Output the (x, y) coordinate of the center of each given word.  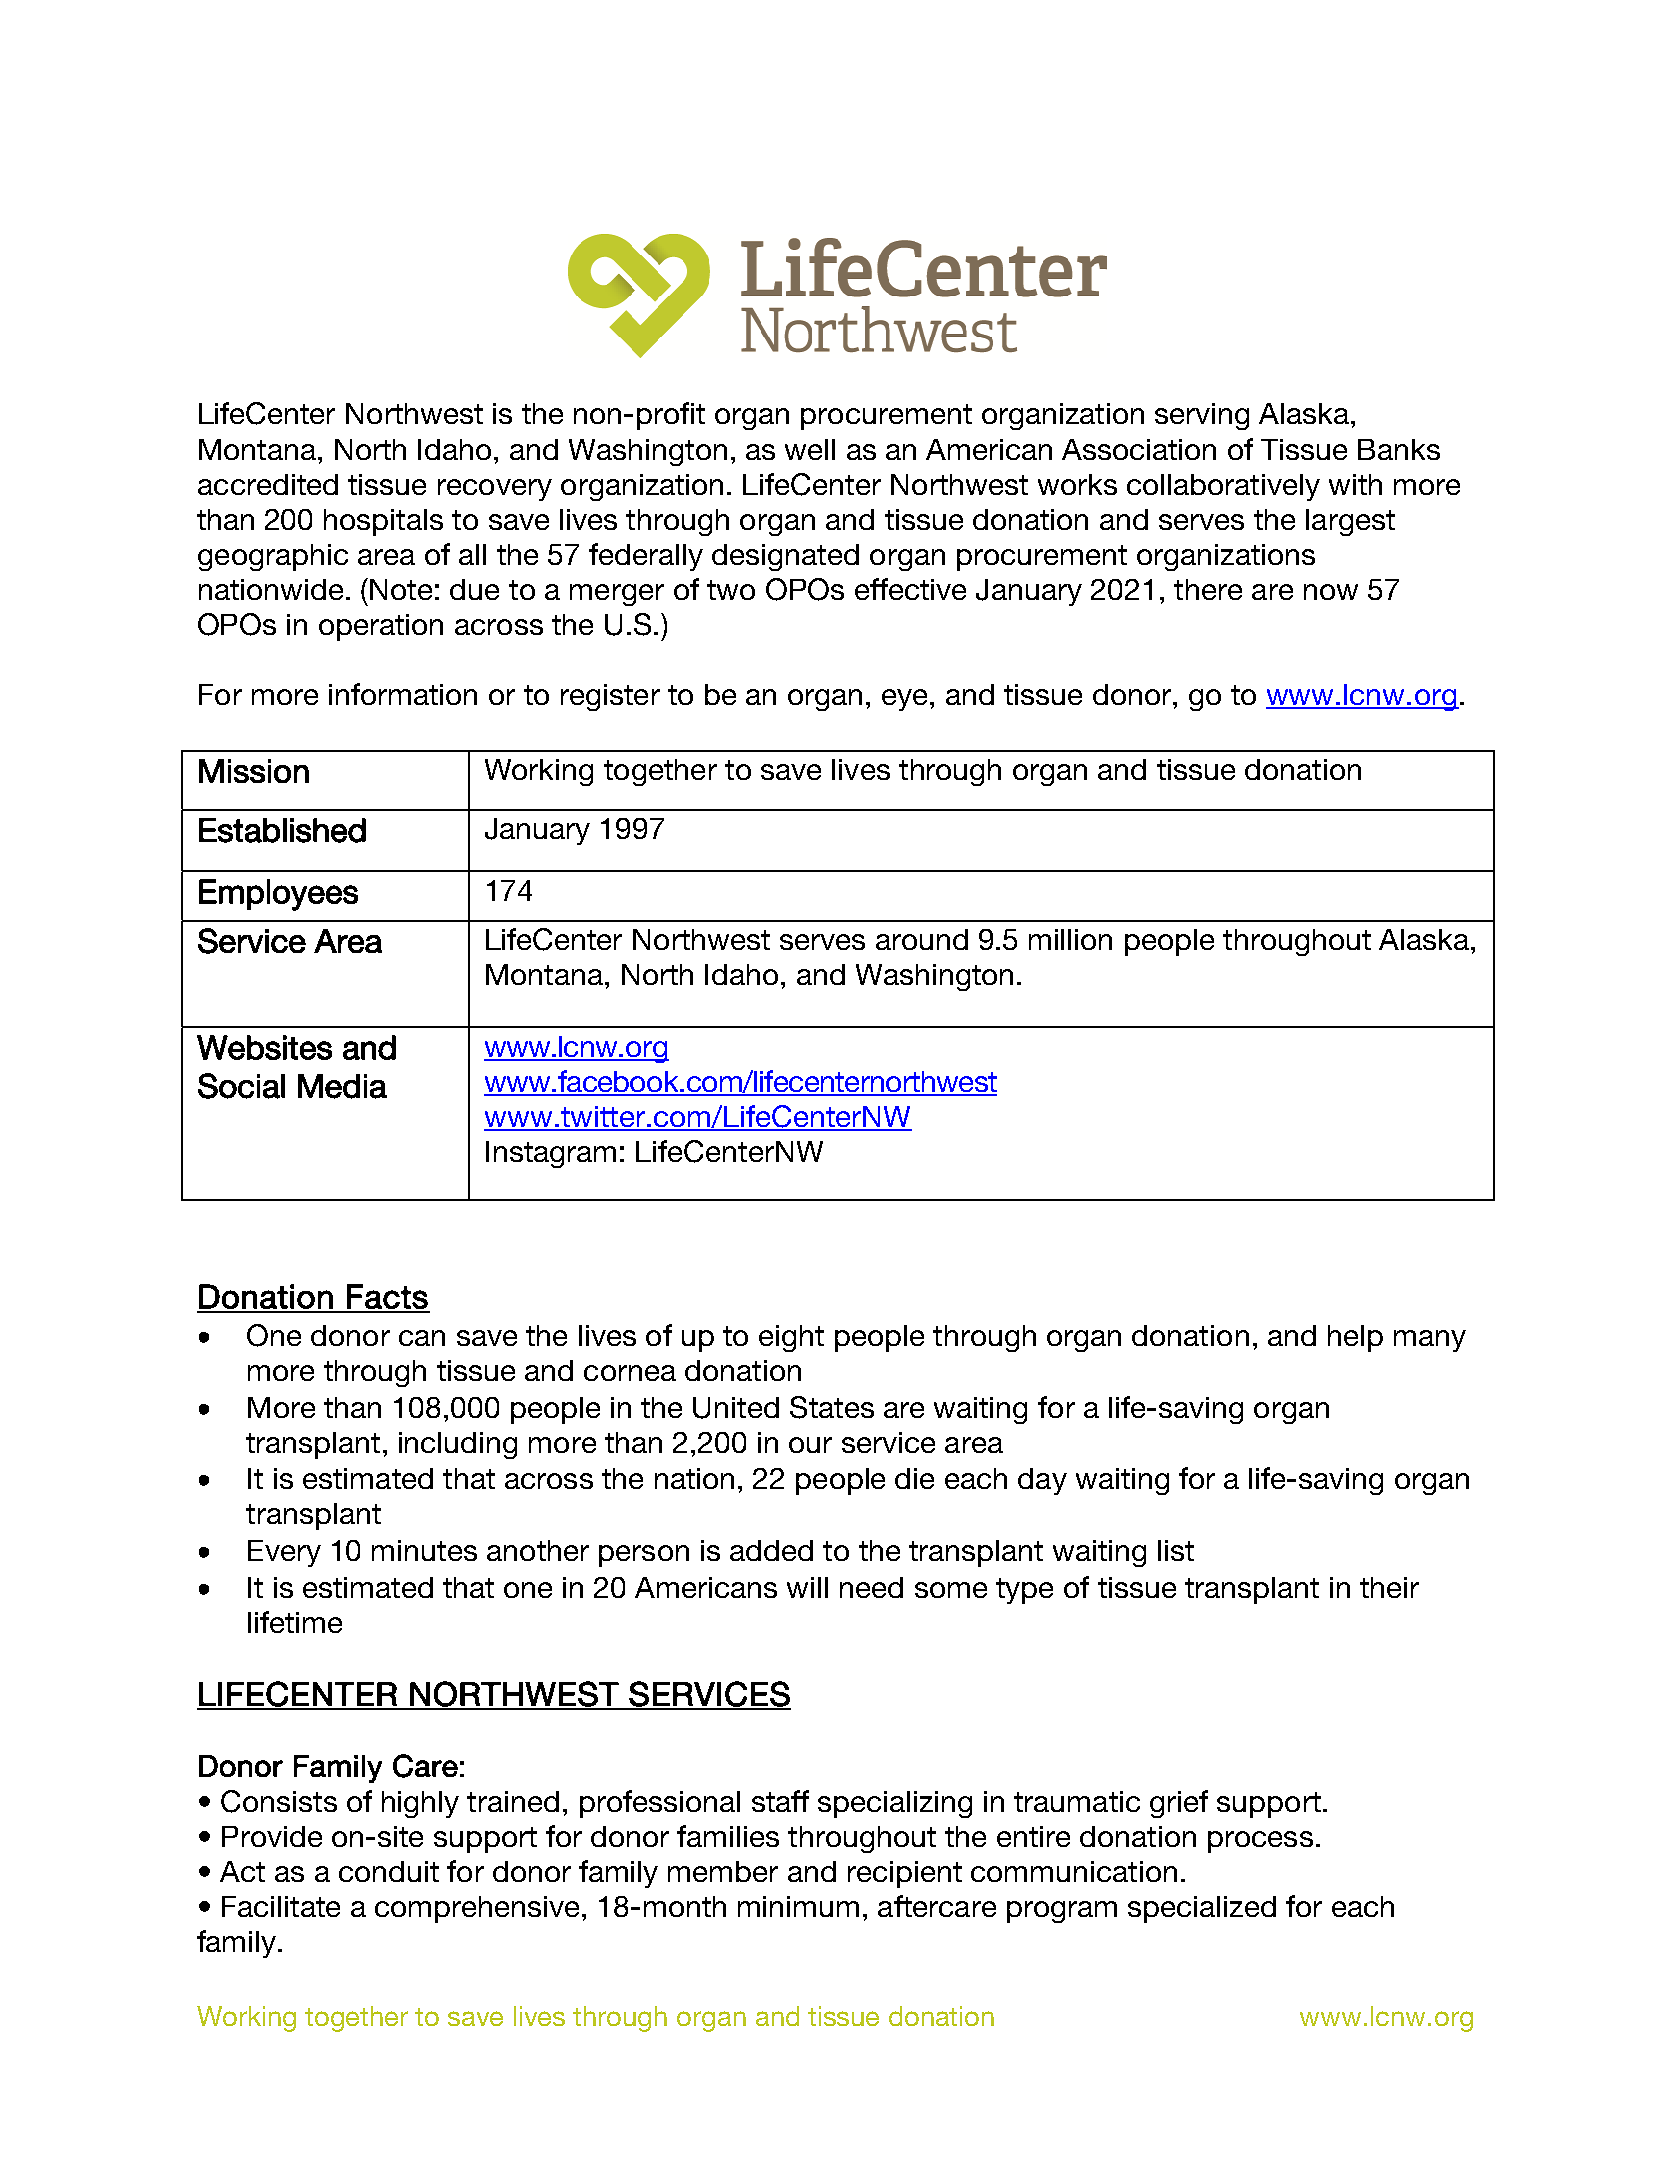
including (458, 1445)
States (832, 1407)
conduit (389, 1871)
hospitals (383, 522)
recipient (905, 1874)
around (922, 939)
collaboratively (1223, 487)
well (810, 449)
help (1355, 1338)
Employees (278, 895)
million (1070, 939)
